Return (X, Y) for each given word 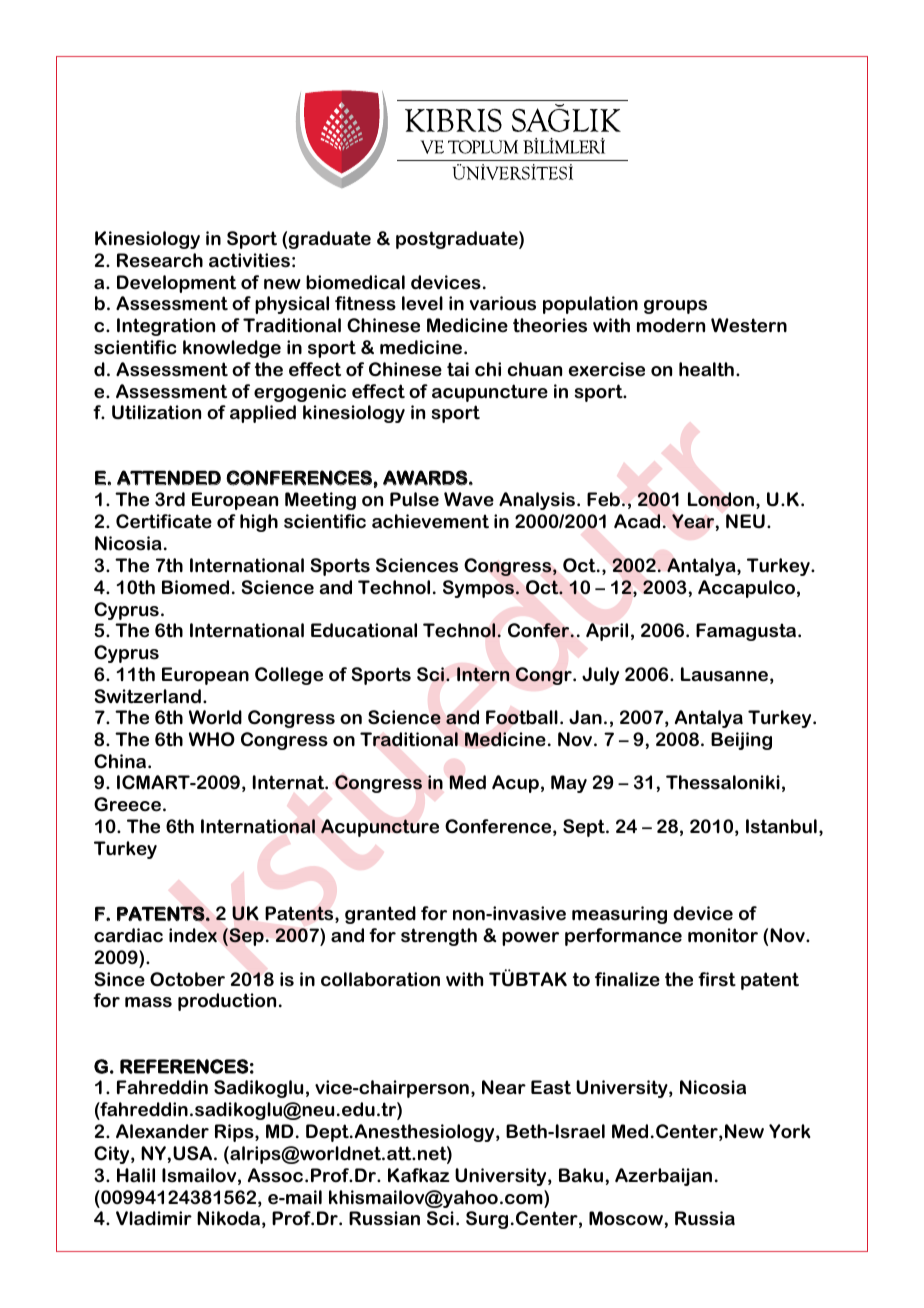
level (422, 303)
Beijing (741, 741)
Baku (581, 1175)
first (717, 979)
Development (176, 284)
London (721, 499)
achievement (430, 521)
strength (439, 937)
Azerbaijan (663, 1177)
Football (522, 717)
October (187, 979)
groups (675, 307)
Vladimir (154, 1218)
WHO (212, 739)
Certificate (164, 521)
